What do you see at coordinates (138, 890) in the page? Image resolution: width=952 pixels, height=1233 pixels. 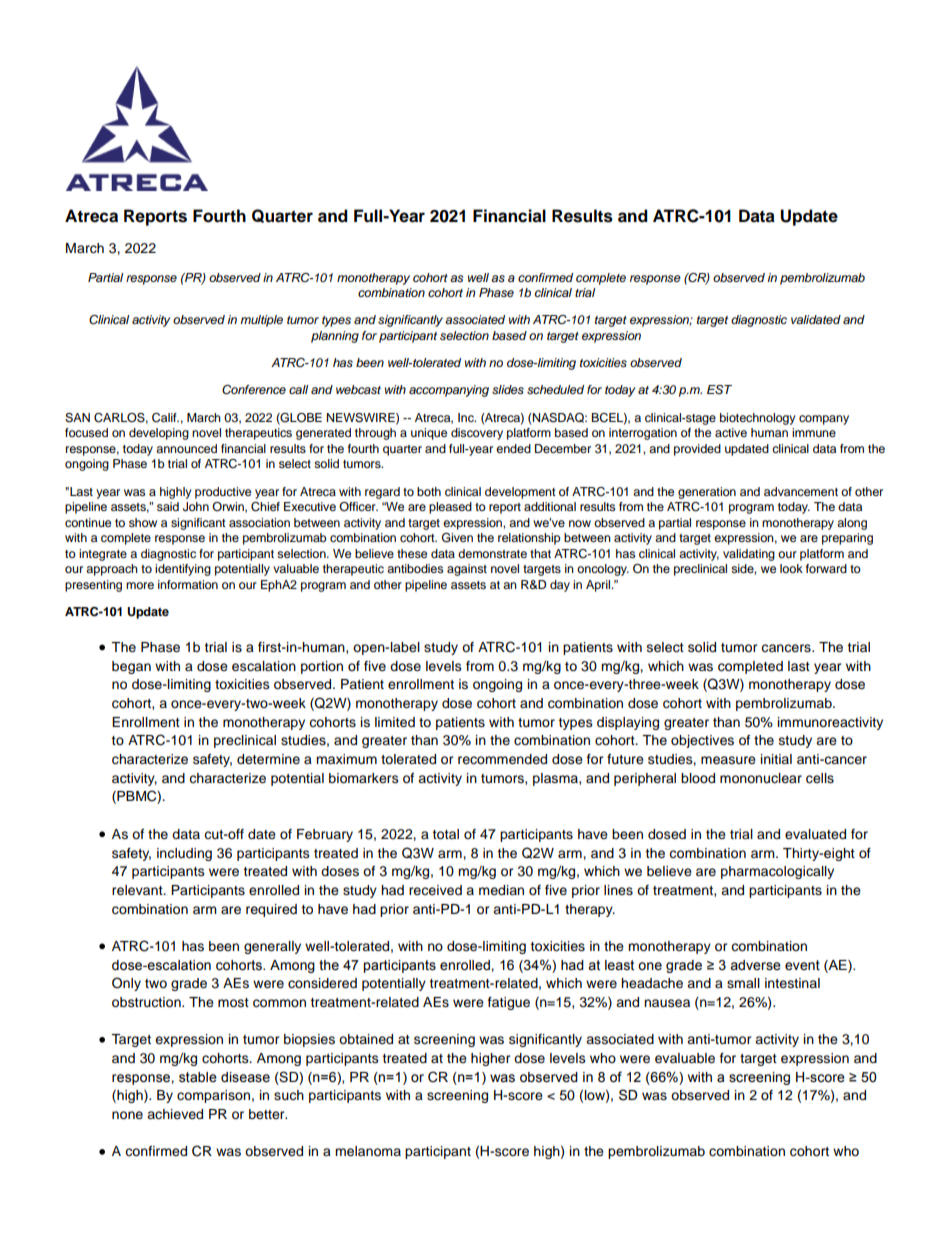 I see `relevant` at bounding box center [138, 890].
